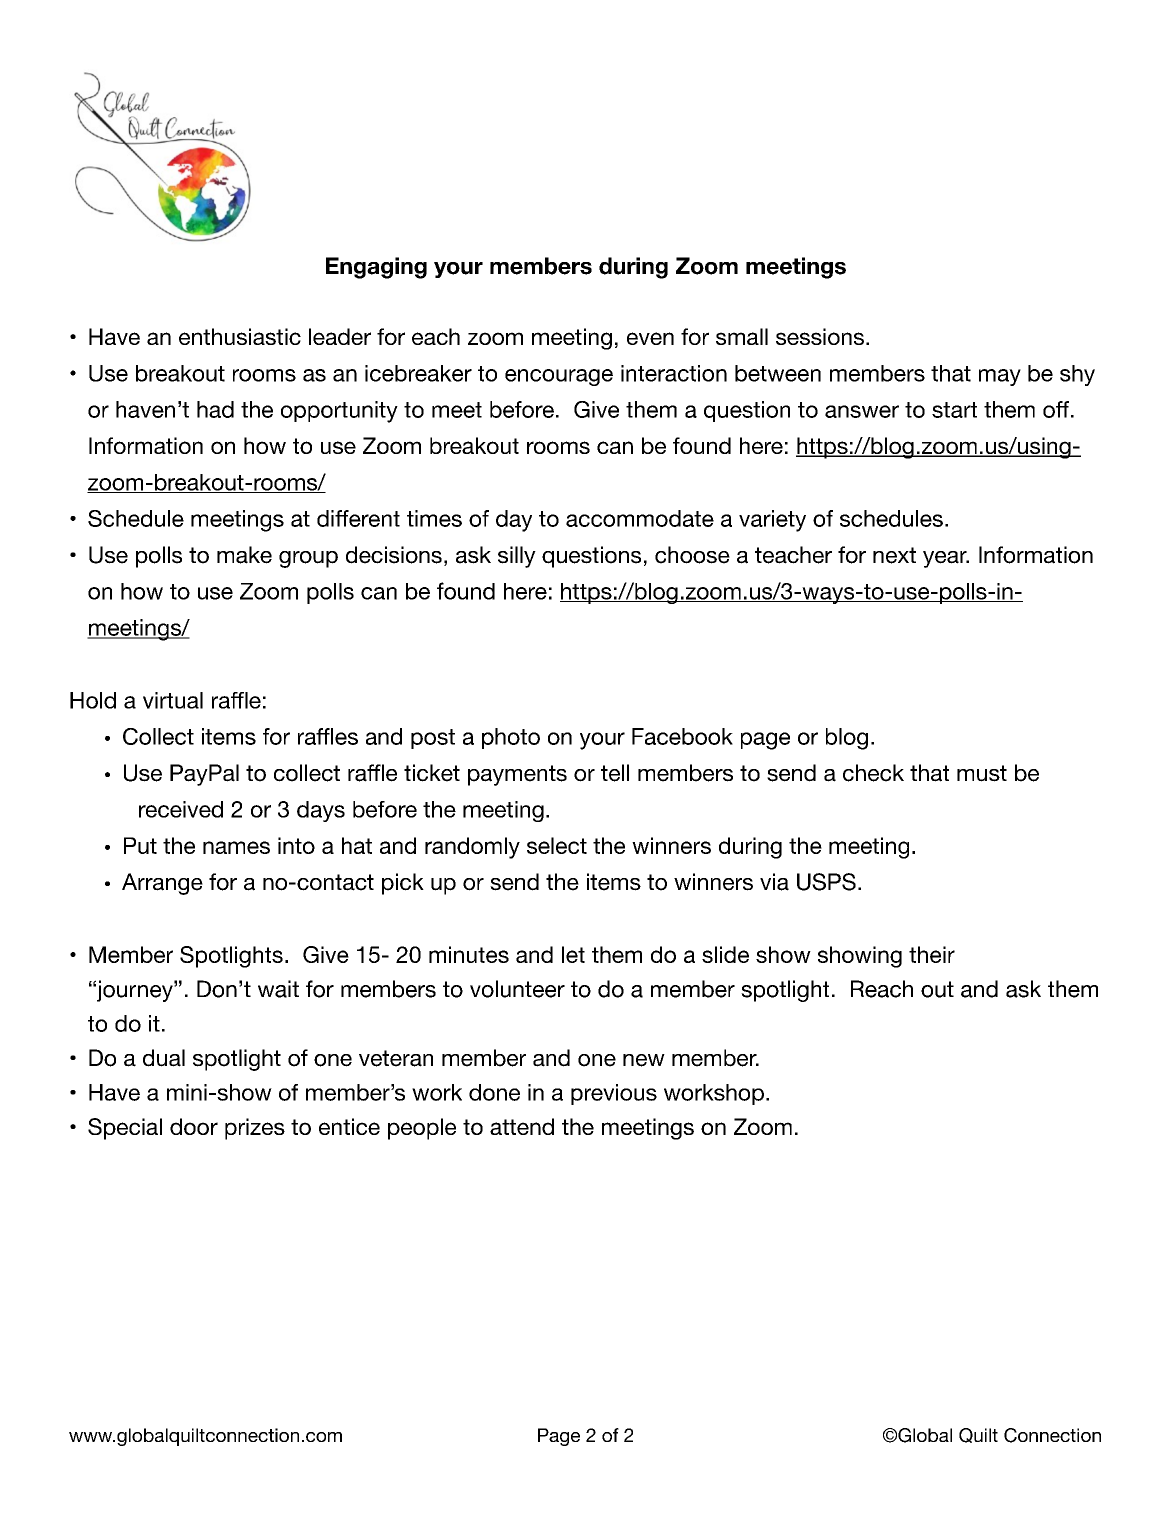 This screenshot has height=1515, width=1171. Describe the element at coordinates (240, 336) in the screenshot. I see `enthusiastic` at that location.
